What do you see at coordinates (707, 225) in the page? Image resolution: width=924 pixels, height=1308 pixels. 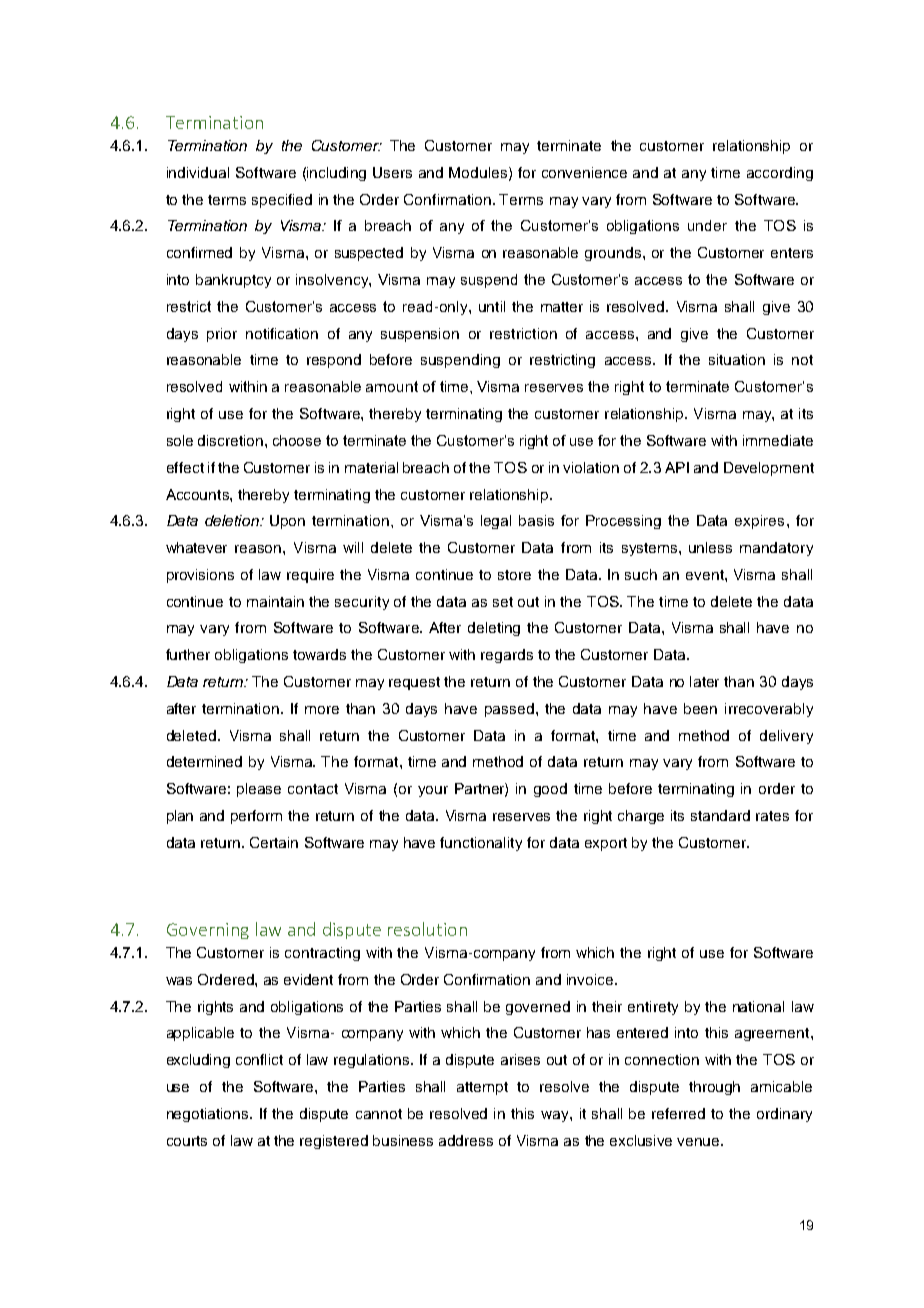 I see `under` at bounding box center [707, 225].
